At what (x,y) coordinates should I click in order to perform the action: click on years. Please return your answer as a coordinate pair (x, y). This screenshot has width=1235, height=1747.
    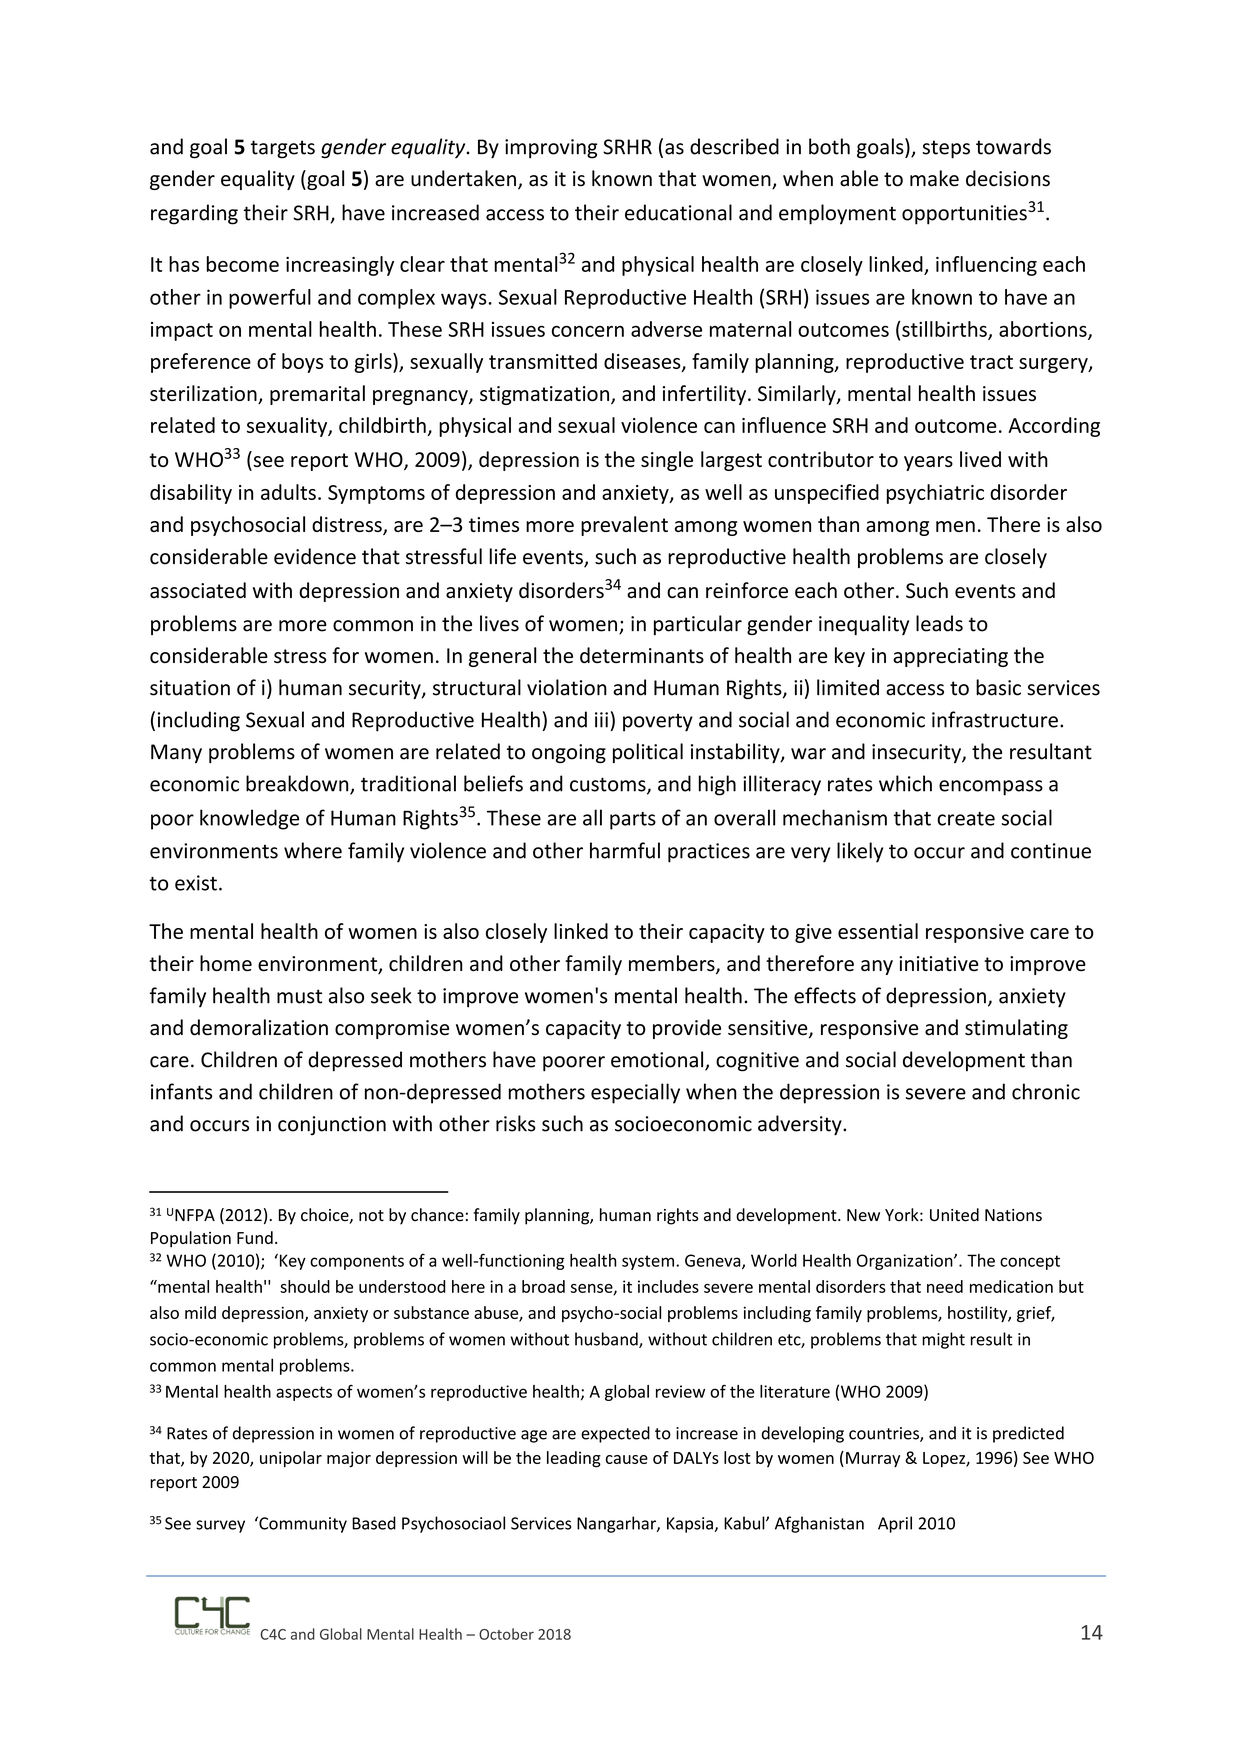
    Looking at the image, I should click on (928, 463).
